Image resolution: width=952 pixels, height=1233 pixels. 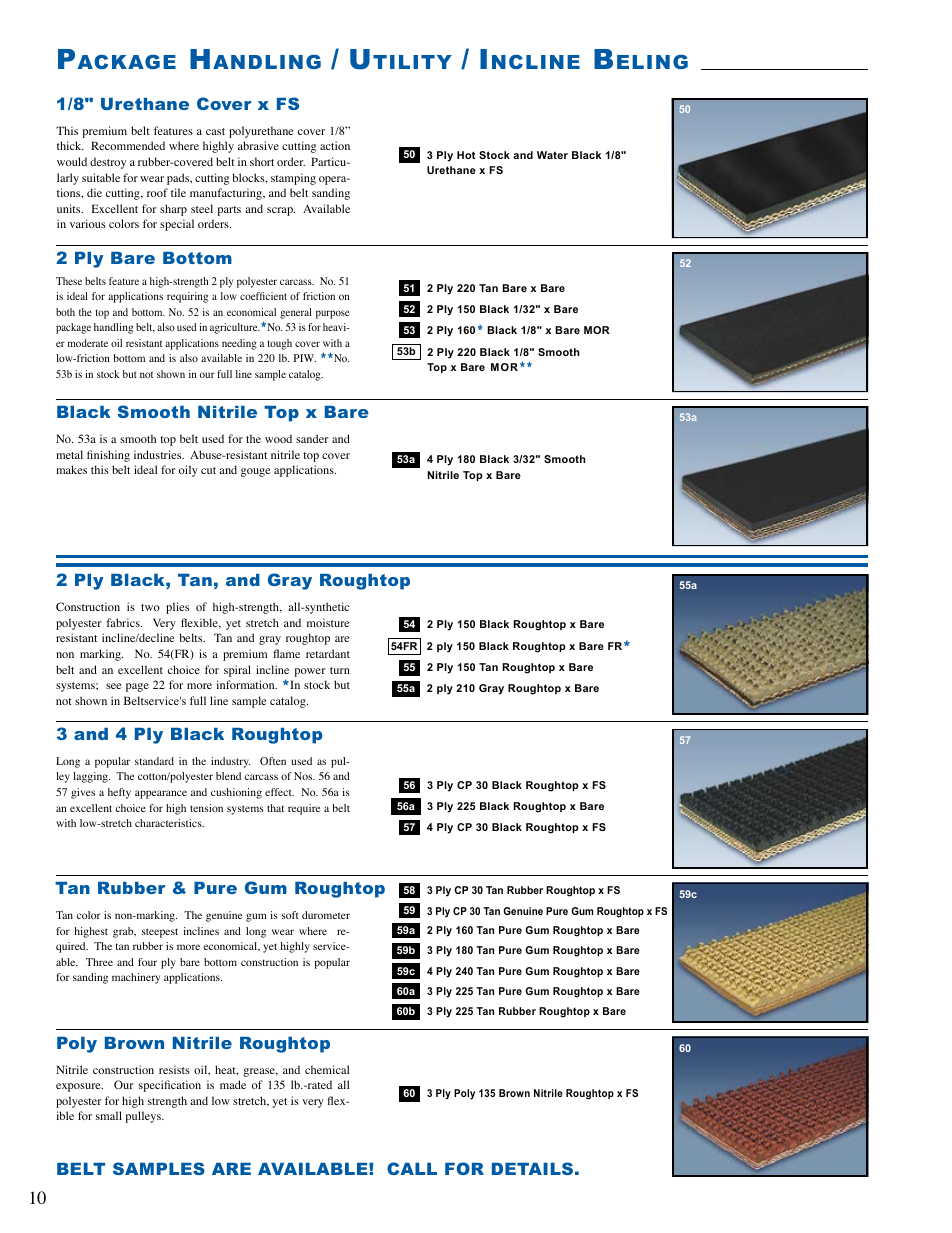 What do you see at coordinates (109, 1115) in the image?
I see `small` at bounding box center [109, 1115].
